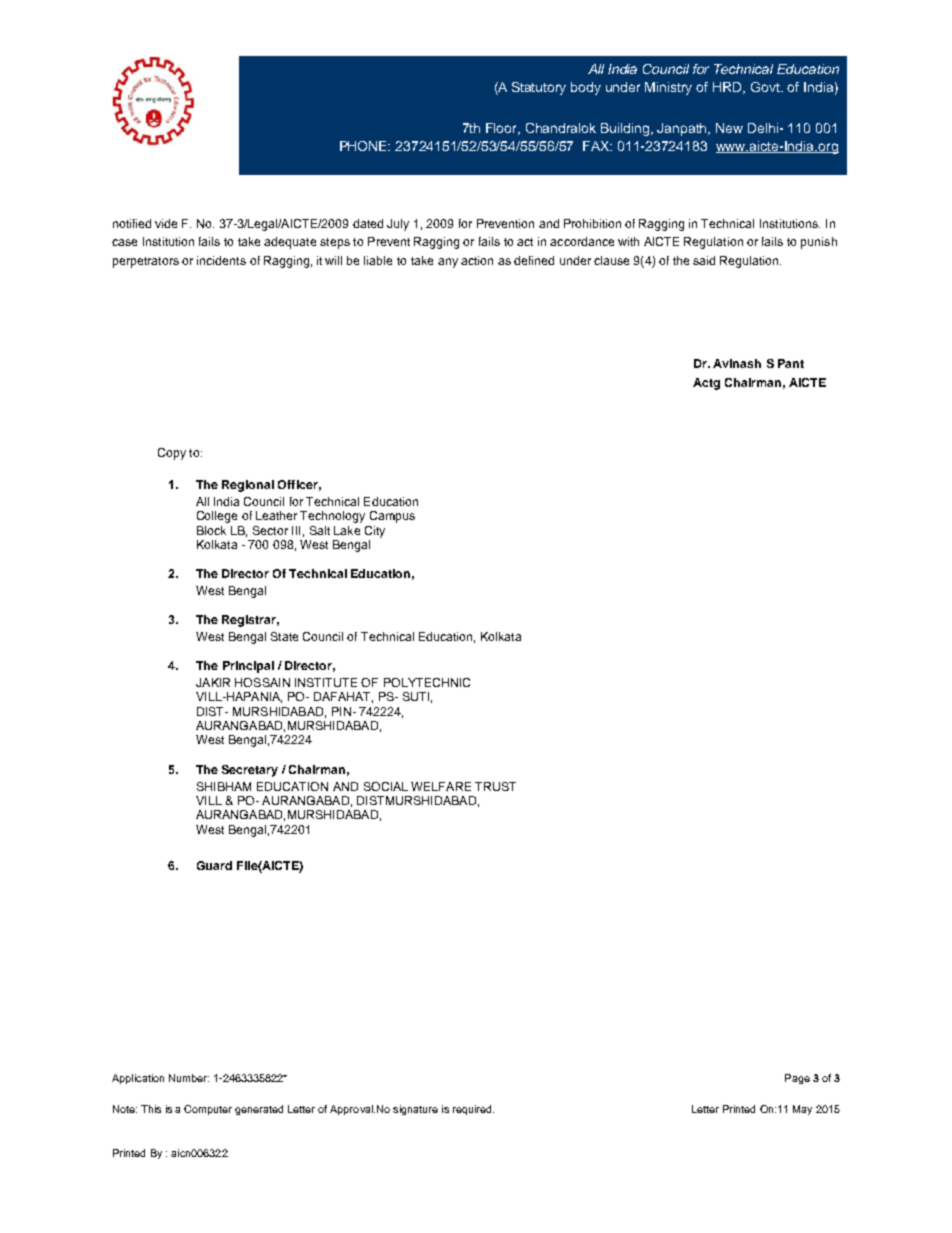 The image size is (952, 1233). What do you see at coordinates (166, 223) in the screenshot?
I see `vide` at bounding box center [166, 223].
